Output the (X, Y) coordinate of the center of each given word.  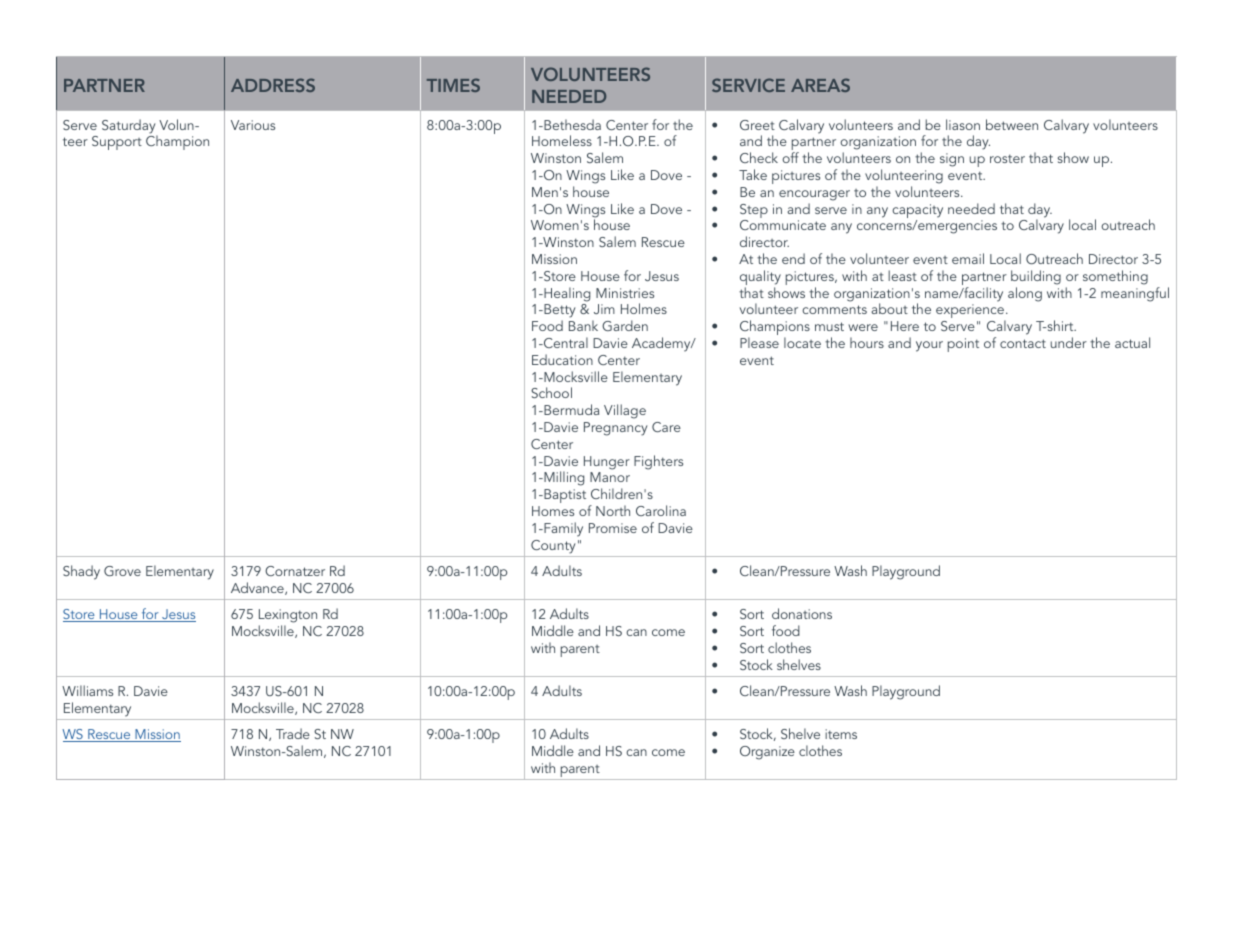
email (968, 258)
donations (802, 613)
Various (253, 125)
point (963, 345)
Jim (604, 309)
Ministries (625, 293)
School (551, 392)
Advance (258, 588)
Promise (613, 528)
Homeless (562, 140)
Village (625, 411)
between (1012, 124)
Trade (293, 733)
